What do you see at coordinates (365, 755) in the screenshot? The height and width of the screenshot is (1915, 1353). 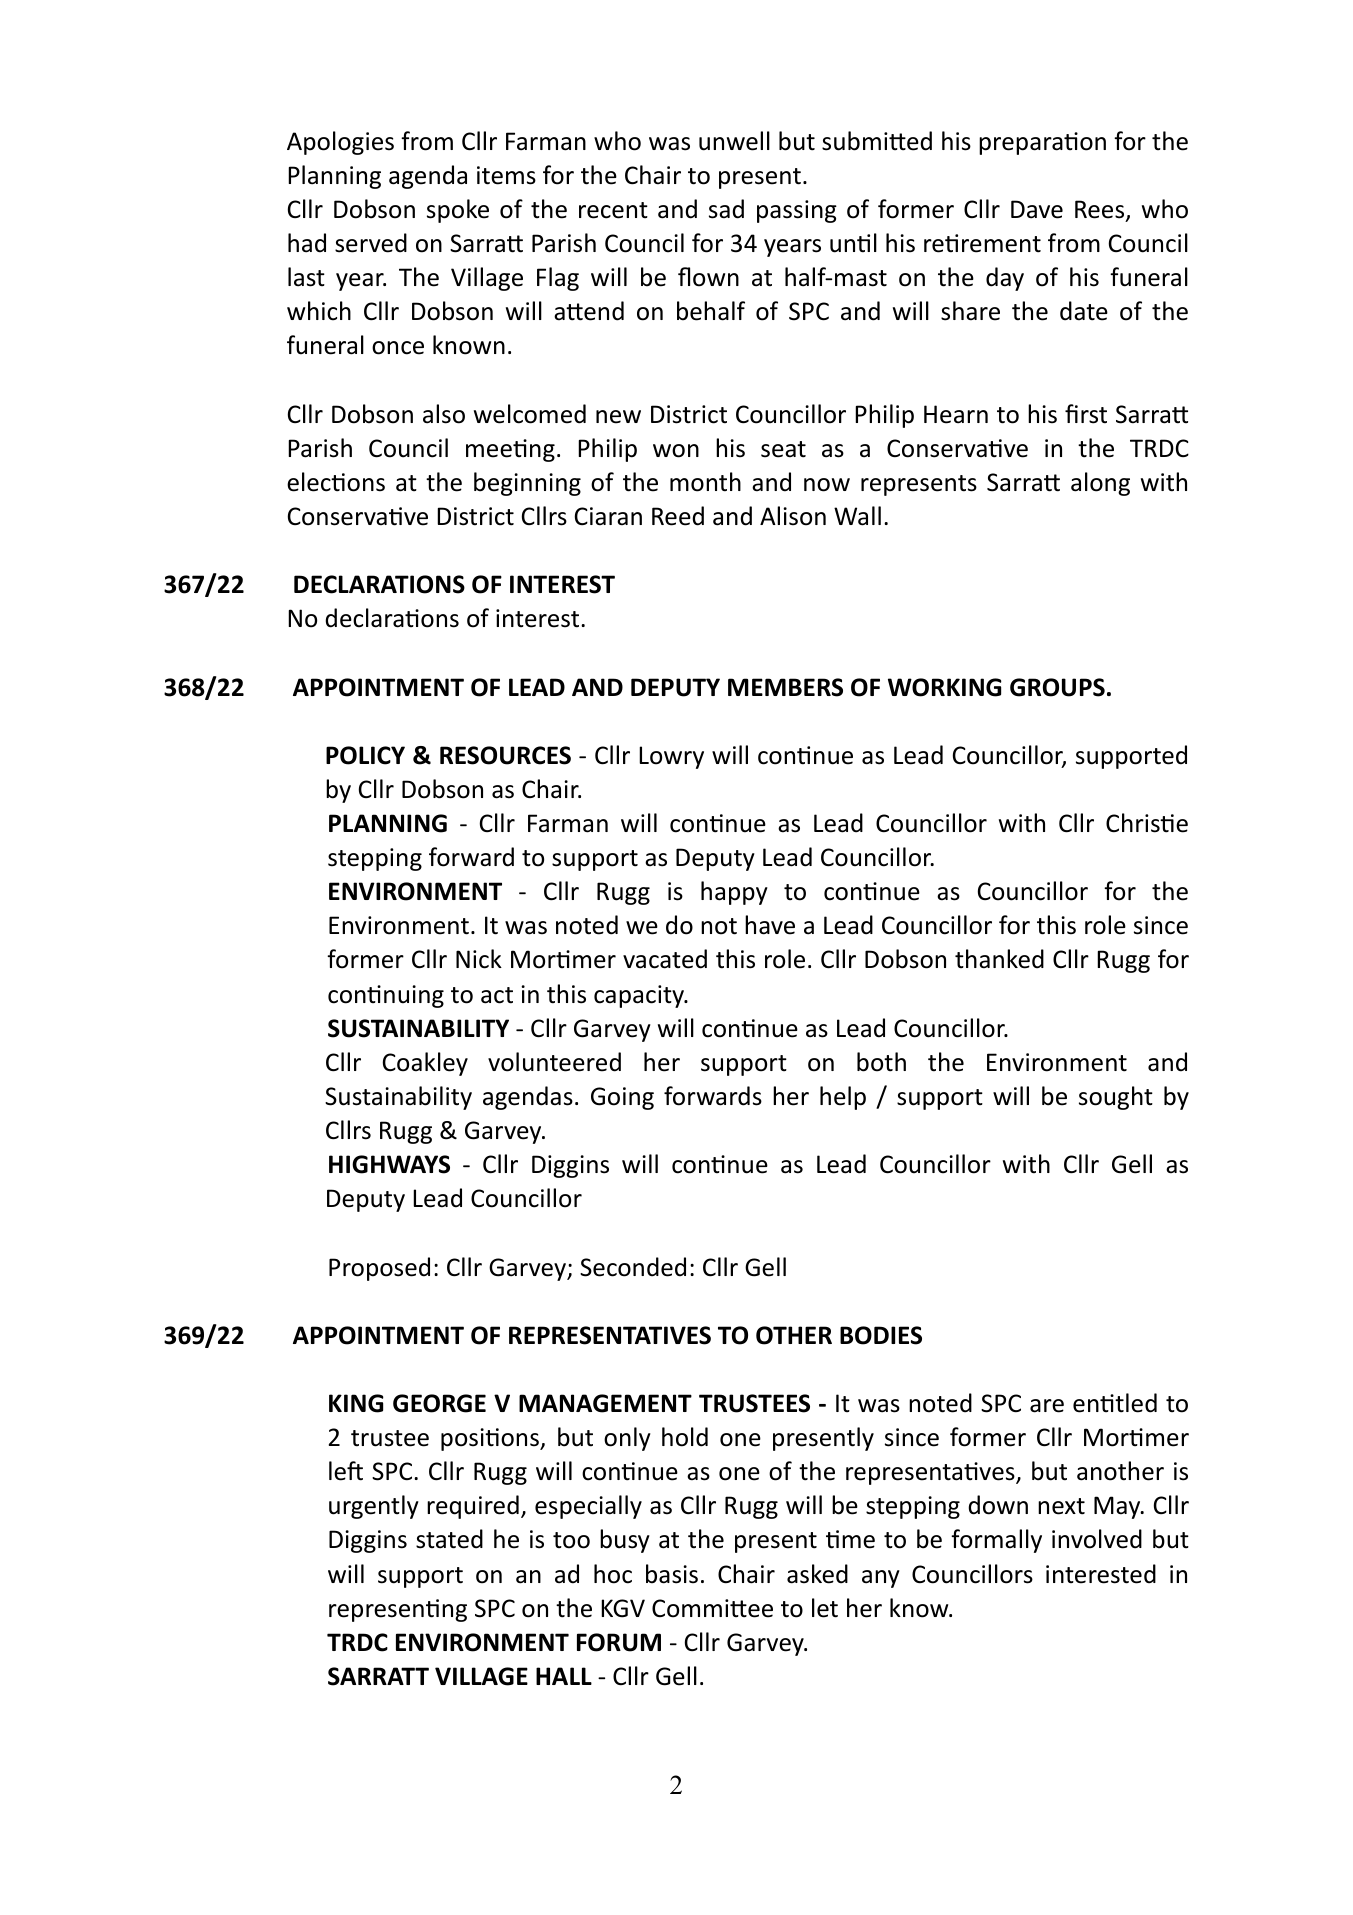 I see `POLICY` at bounding box center [365, 755].
